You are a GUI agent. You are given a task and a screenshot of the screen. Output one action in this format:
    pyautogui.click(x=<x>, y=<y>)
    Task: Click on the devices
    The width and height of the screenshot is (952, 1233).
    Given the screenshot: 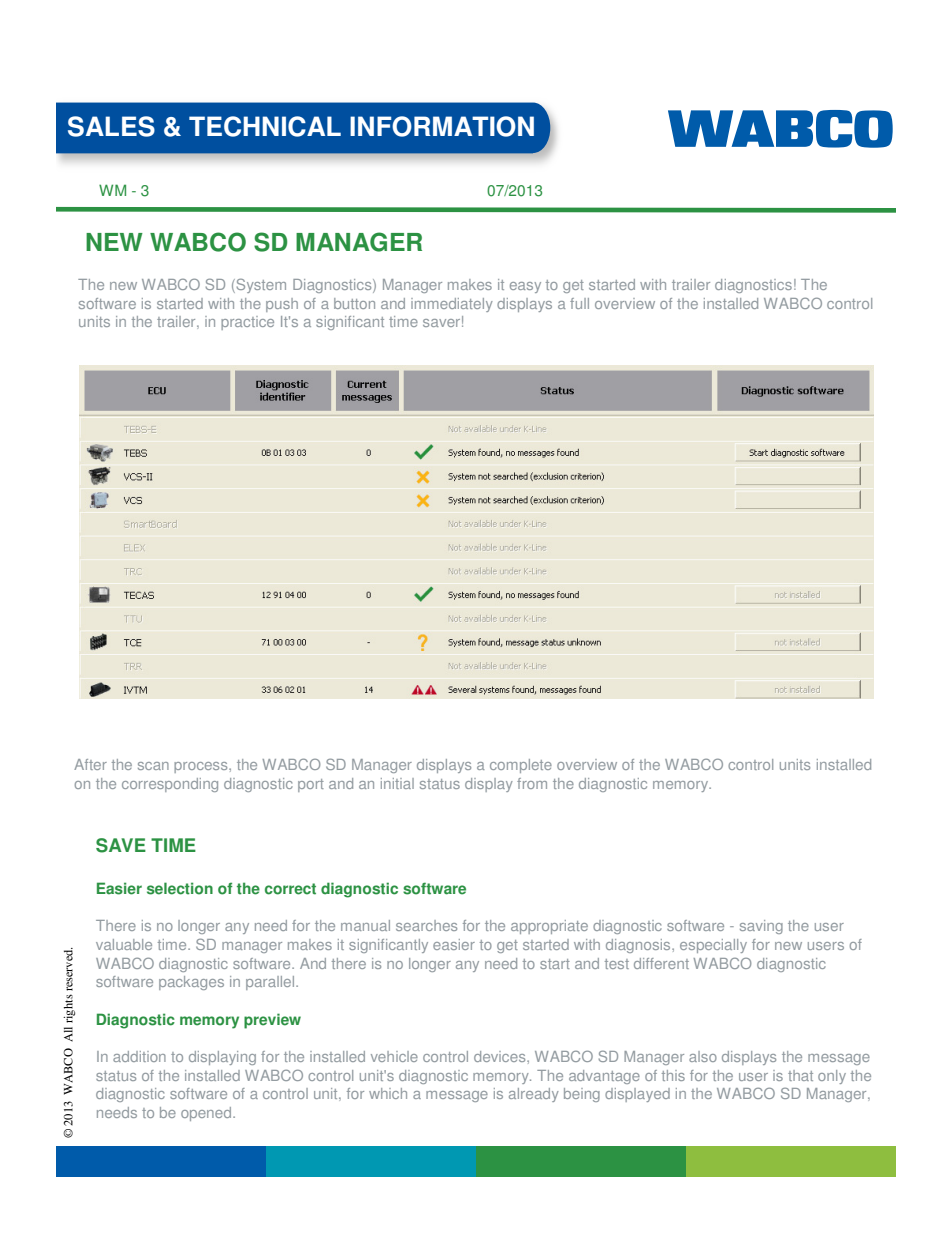 What is the action you would take?
    pyautogui.click(x=501, y=1056)
